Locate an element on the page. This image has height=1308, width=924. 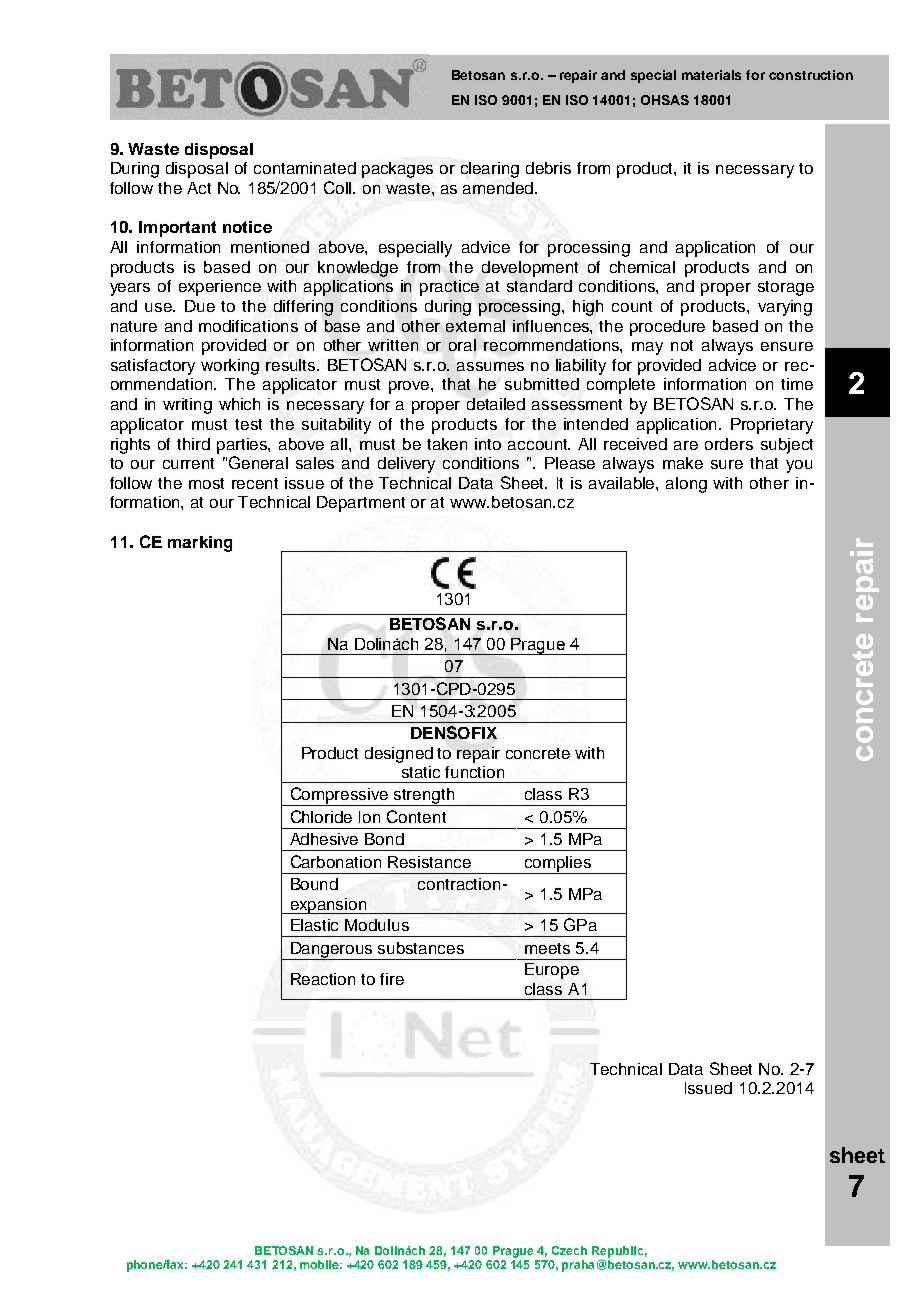
Czech is located at coordinates (569, 1250).
